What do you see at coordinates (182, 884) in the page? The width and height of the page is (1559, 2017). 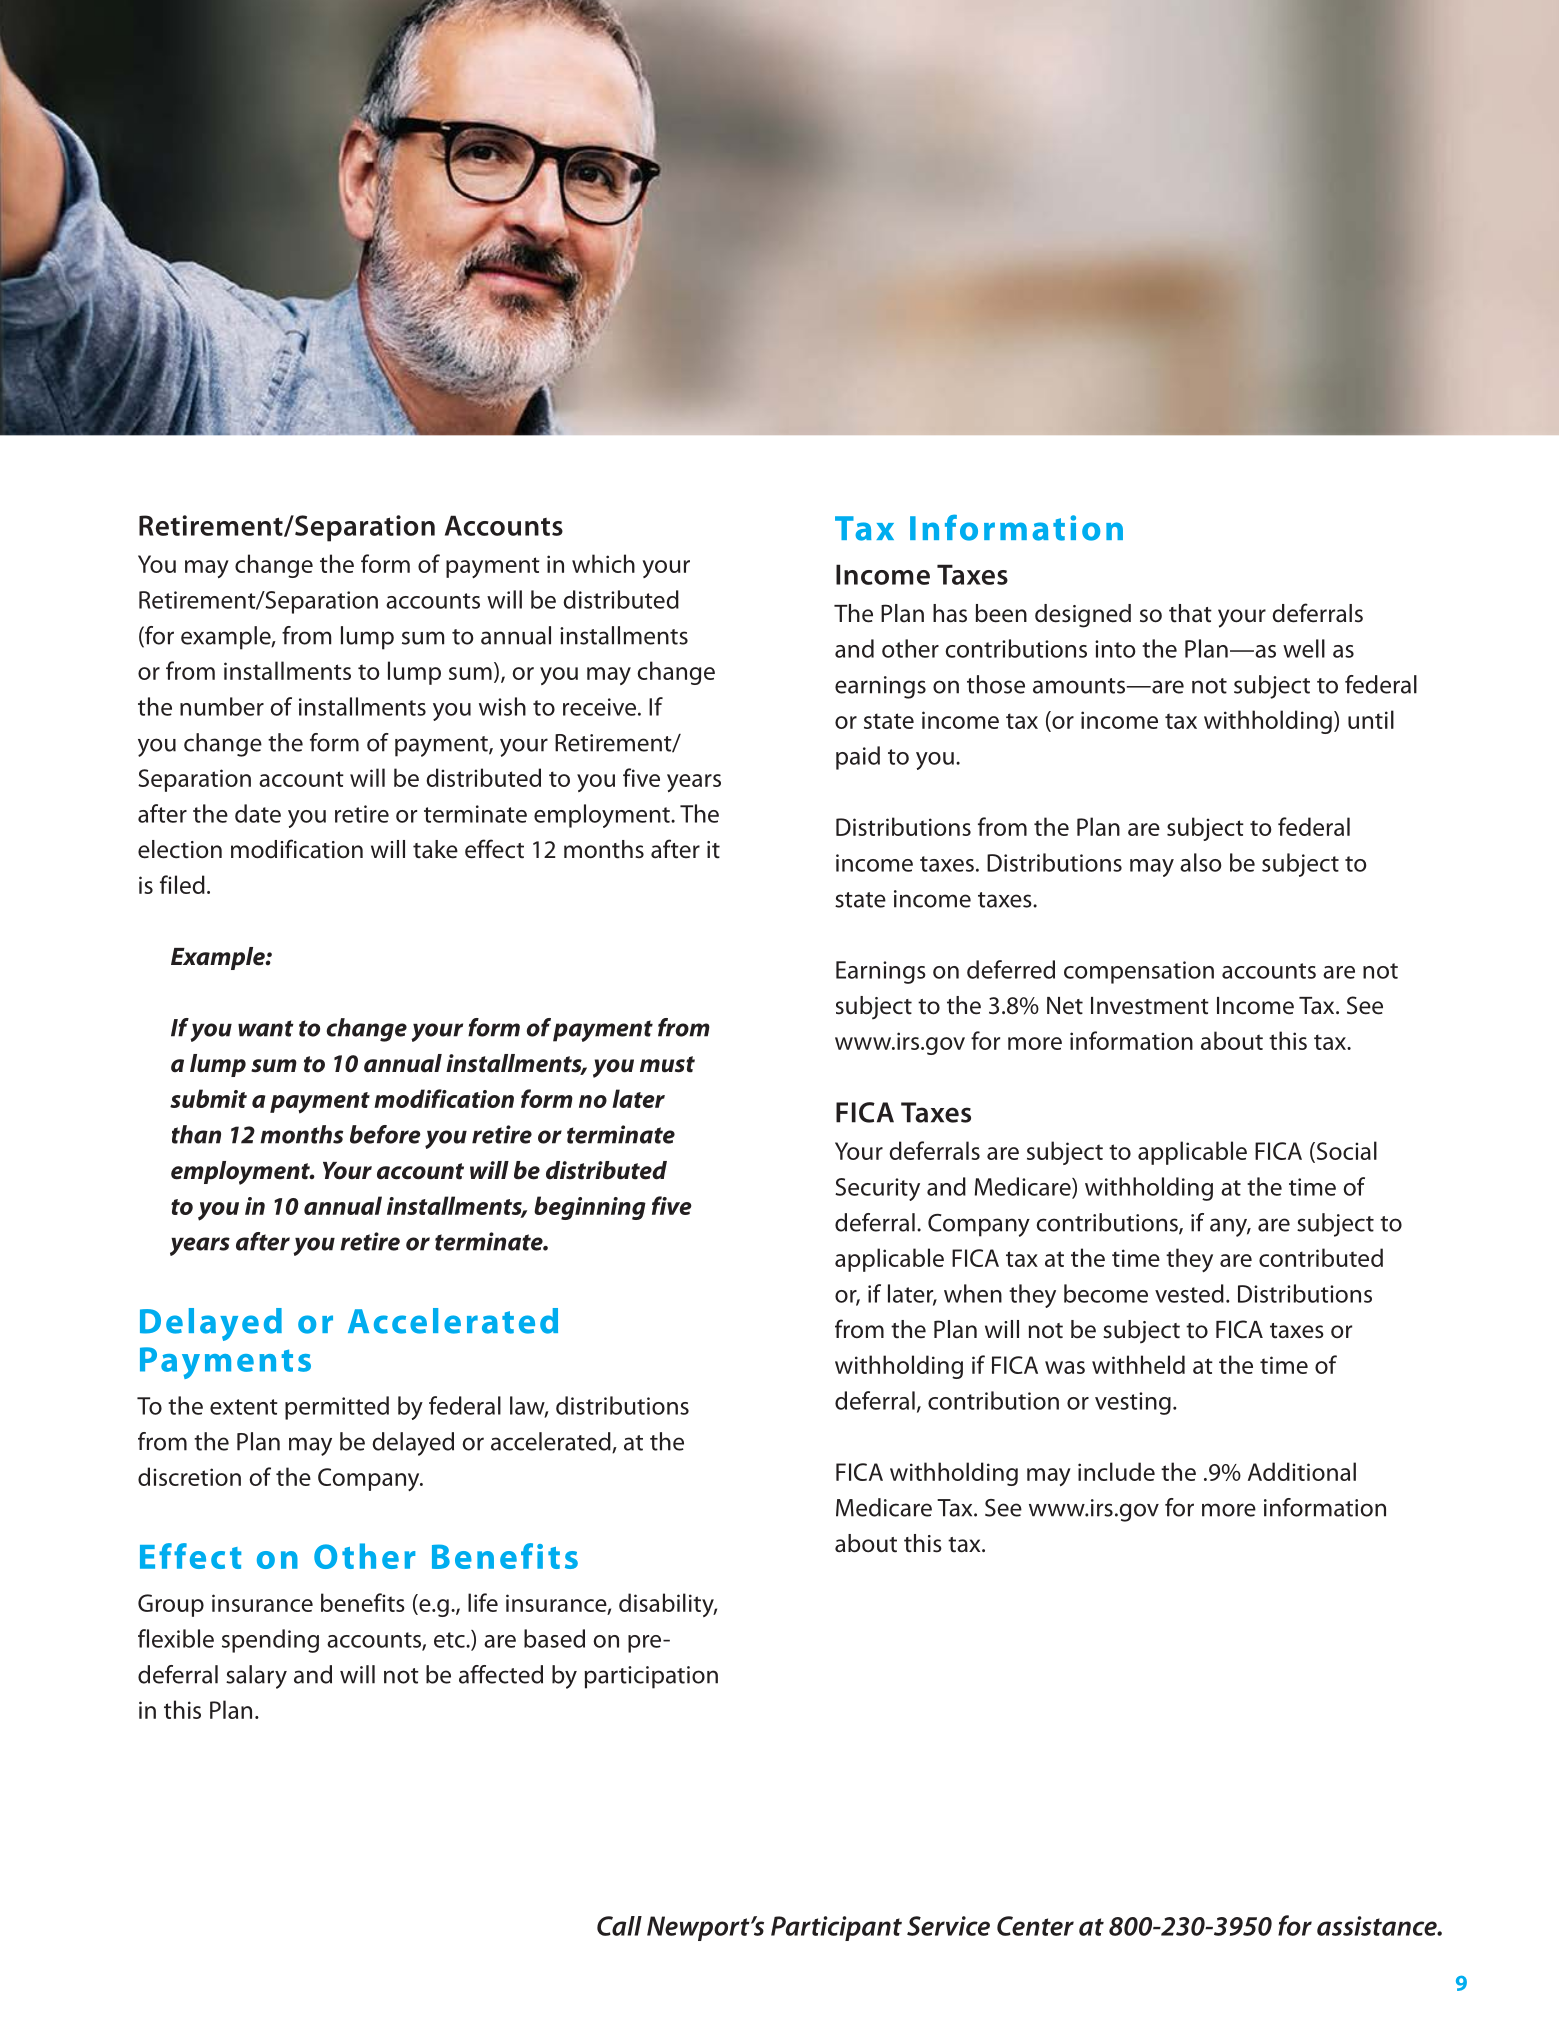 I see `filed` at bounding box center [182, 884].
